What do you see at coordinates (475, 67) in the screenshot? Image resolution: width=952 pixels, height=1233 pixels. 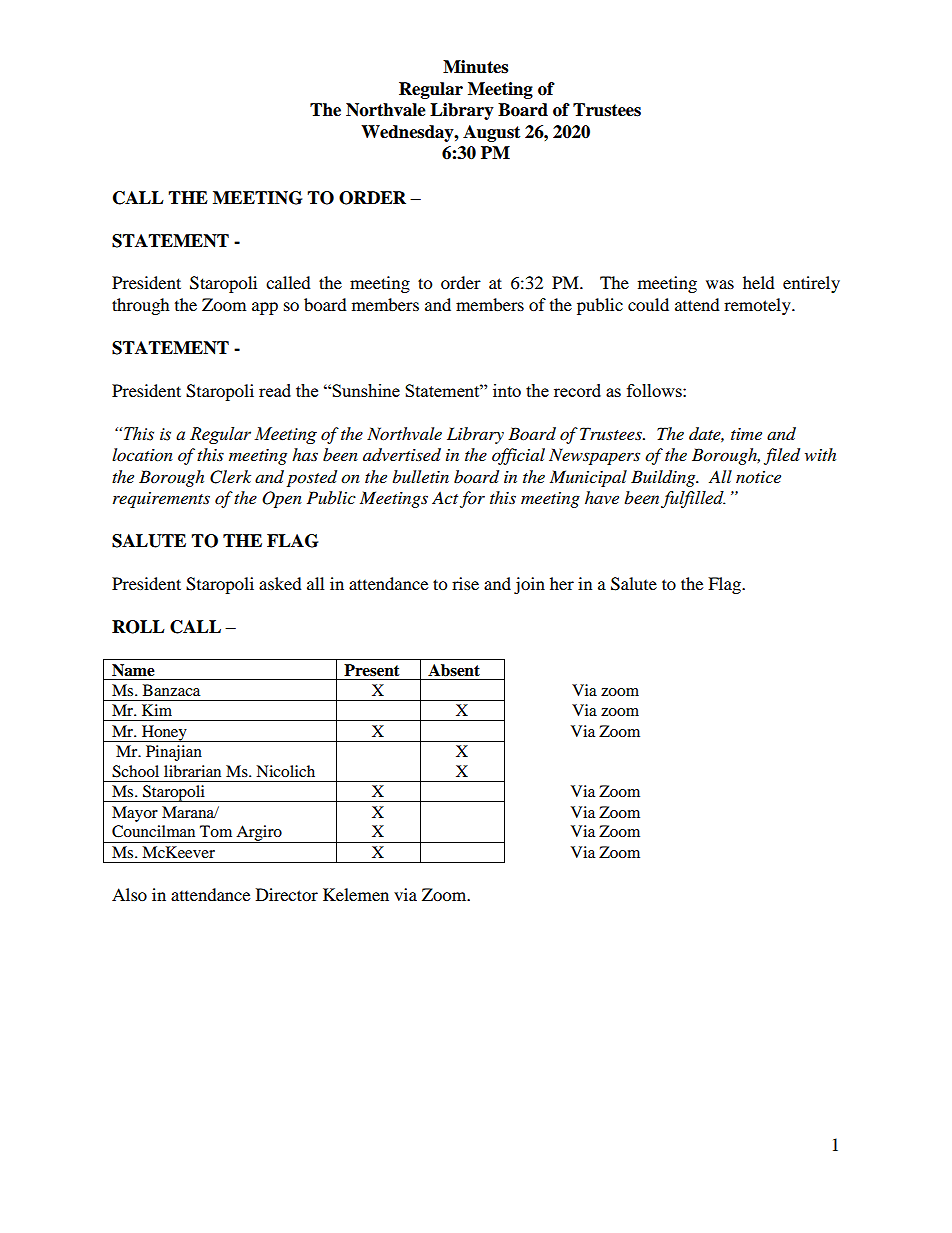 I see `Minutes` at bounding box center [475, 67].
